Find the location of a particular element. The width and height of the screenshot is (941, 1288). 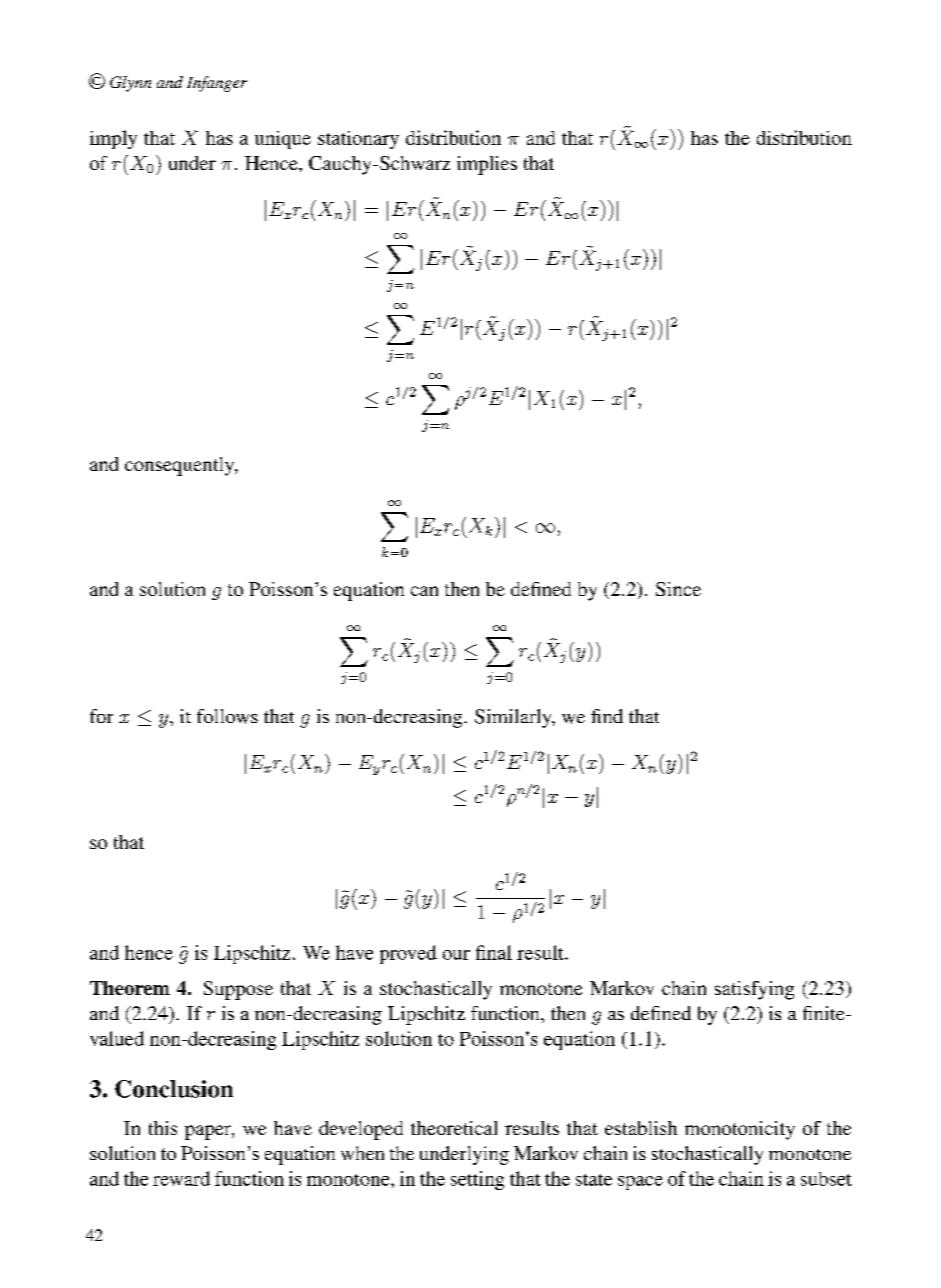

satisfying is located at coordinates (754, 990).
